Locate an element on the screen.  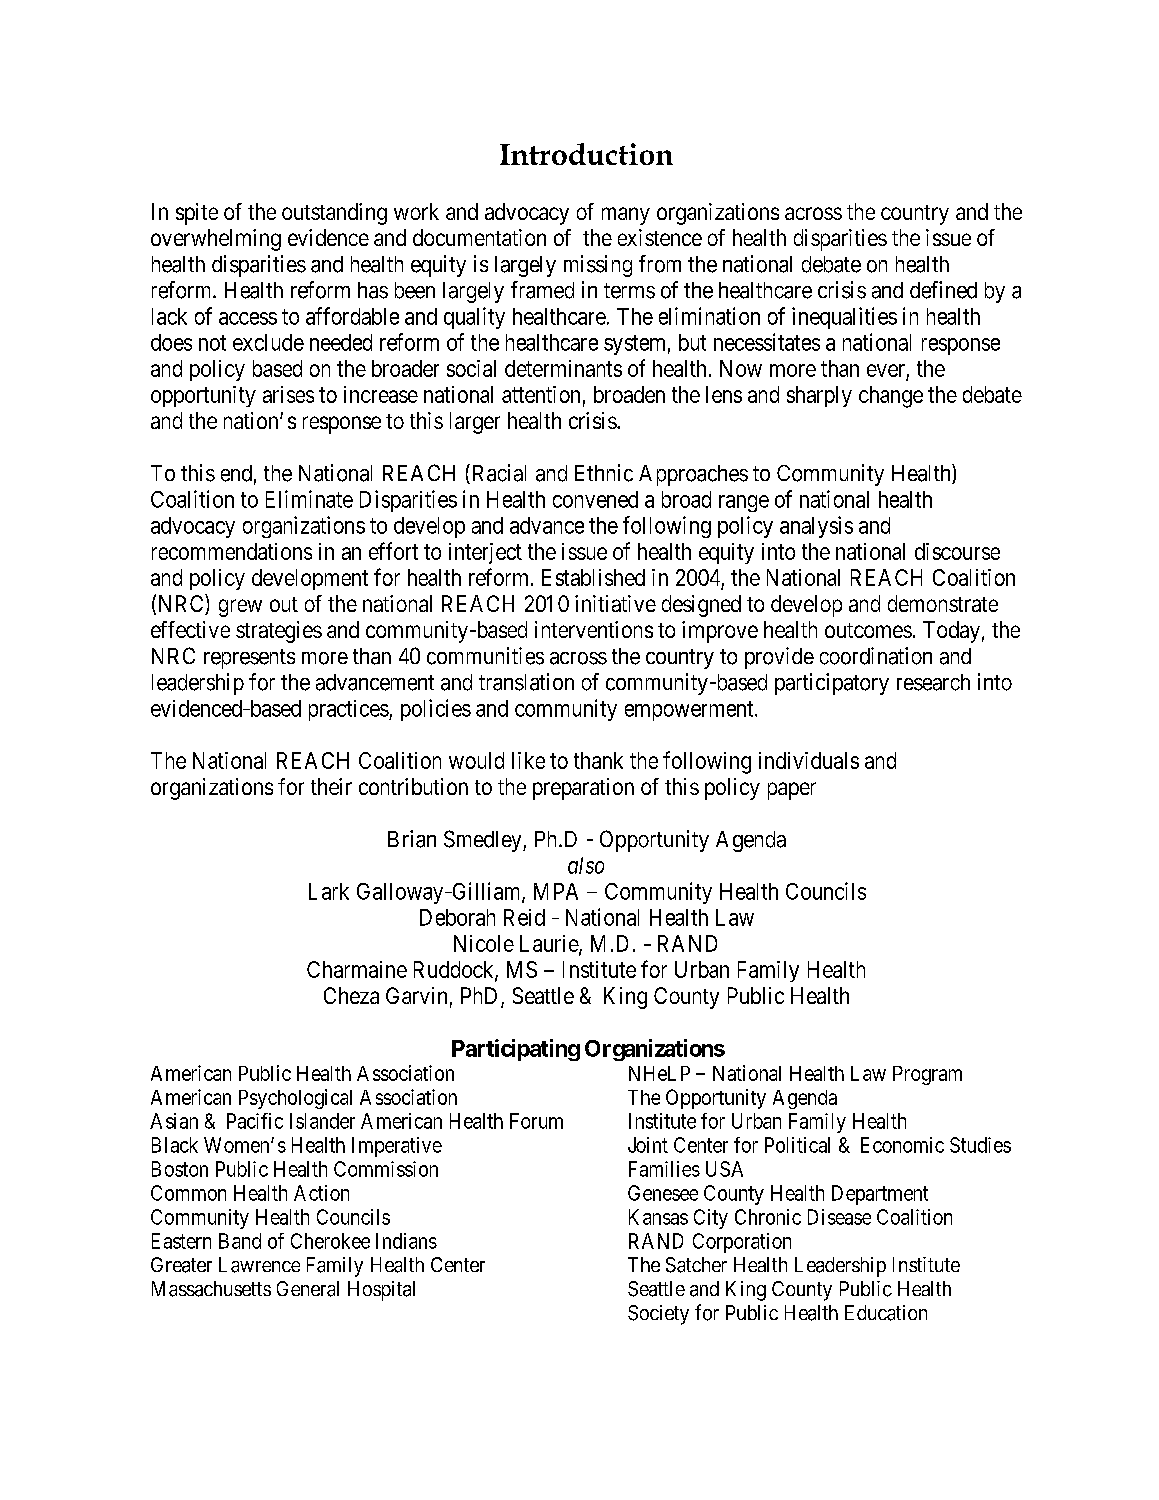
Program is located at coordinates (927, 1075).
